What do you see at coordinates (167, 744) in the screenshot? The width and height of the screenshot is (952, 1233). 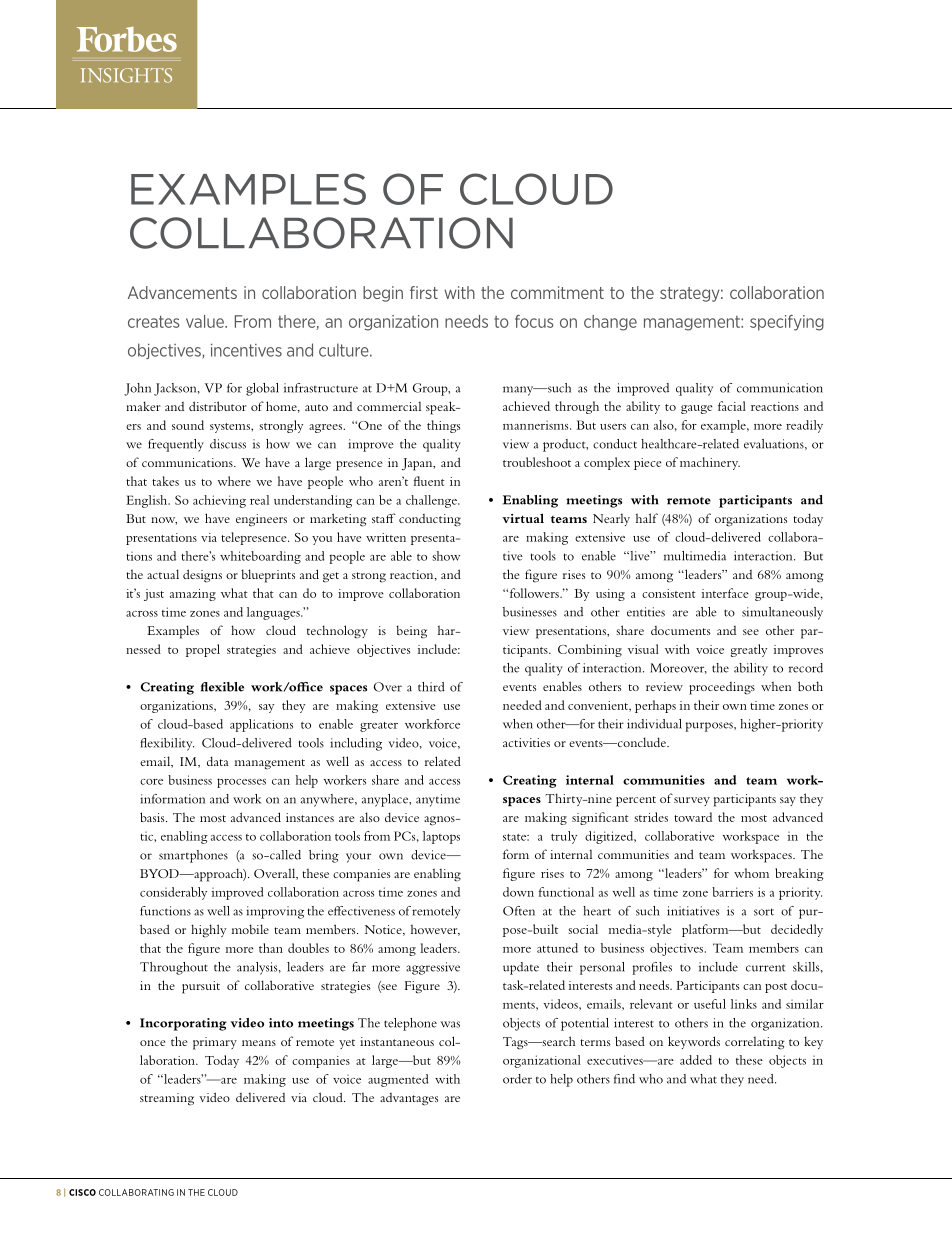 I see `flexibility` at bounding box center [167, 744].
